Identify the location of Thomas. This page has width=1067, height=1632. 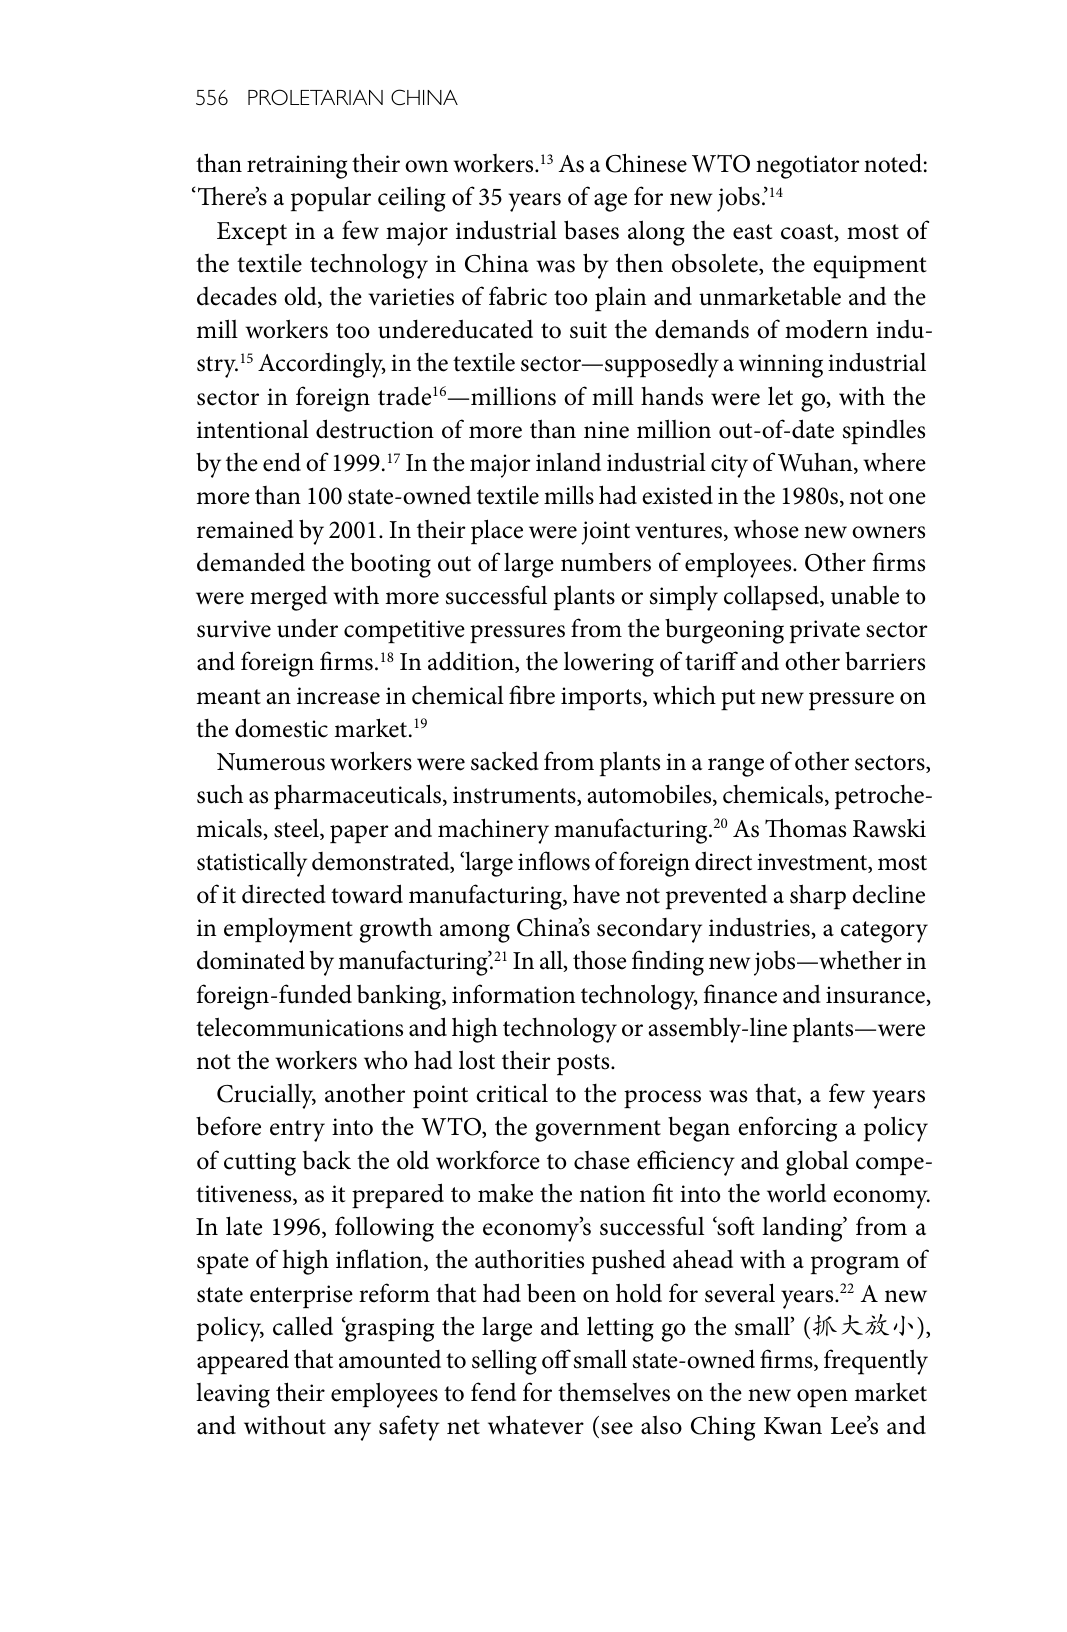
(805, 828).
